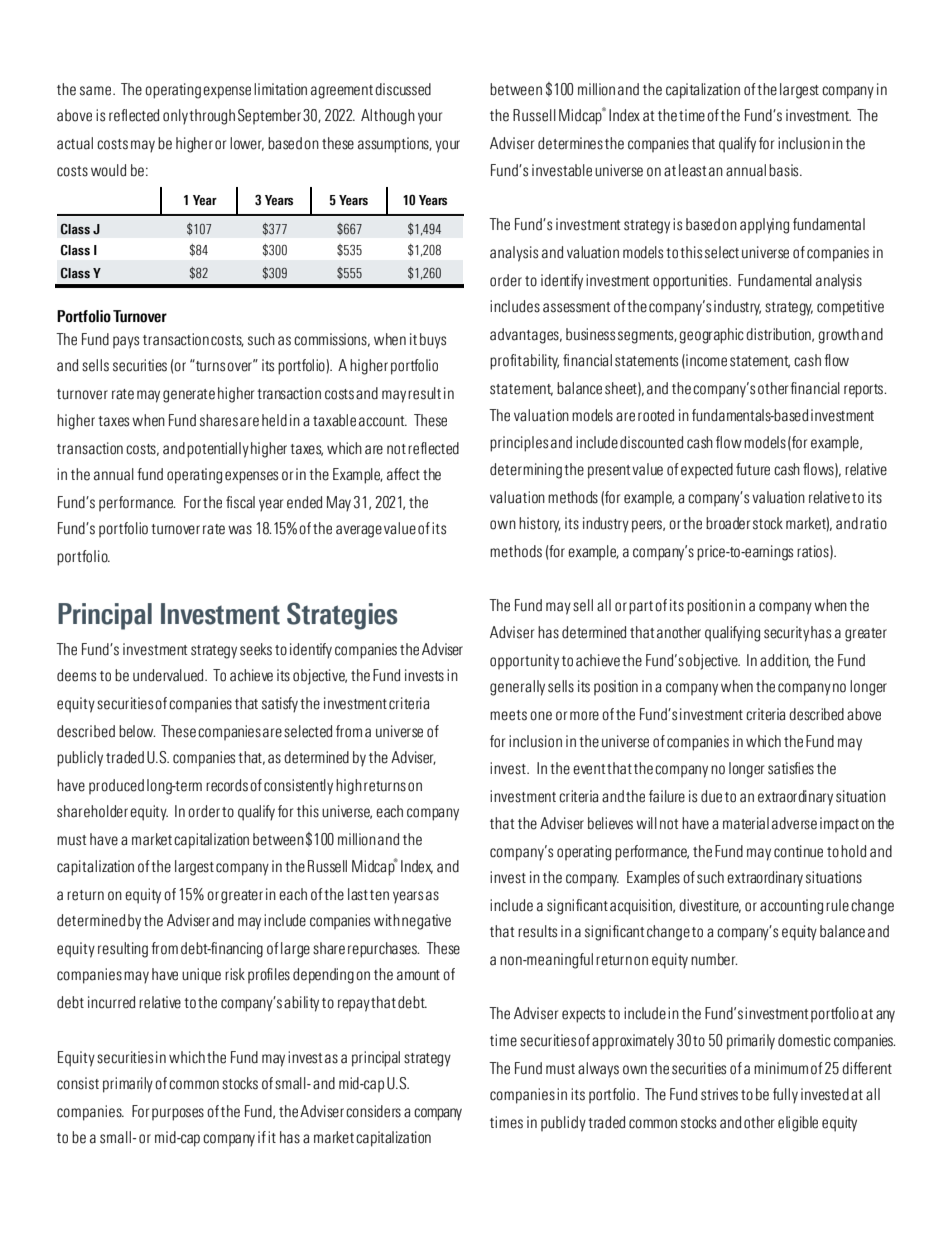  I want to click on seeks, so click(256, 649).
